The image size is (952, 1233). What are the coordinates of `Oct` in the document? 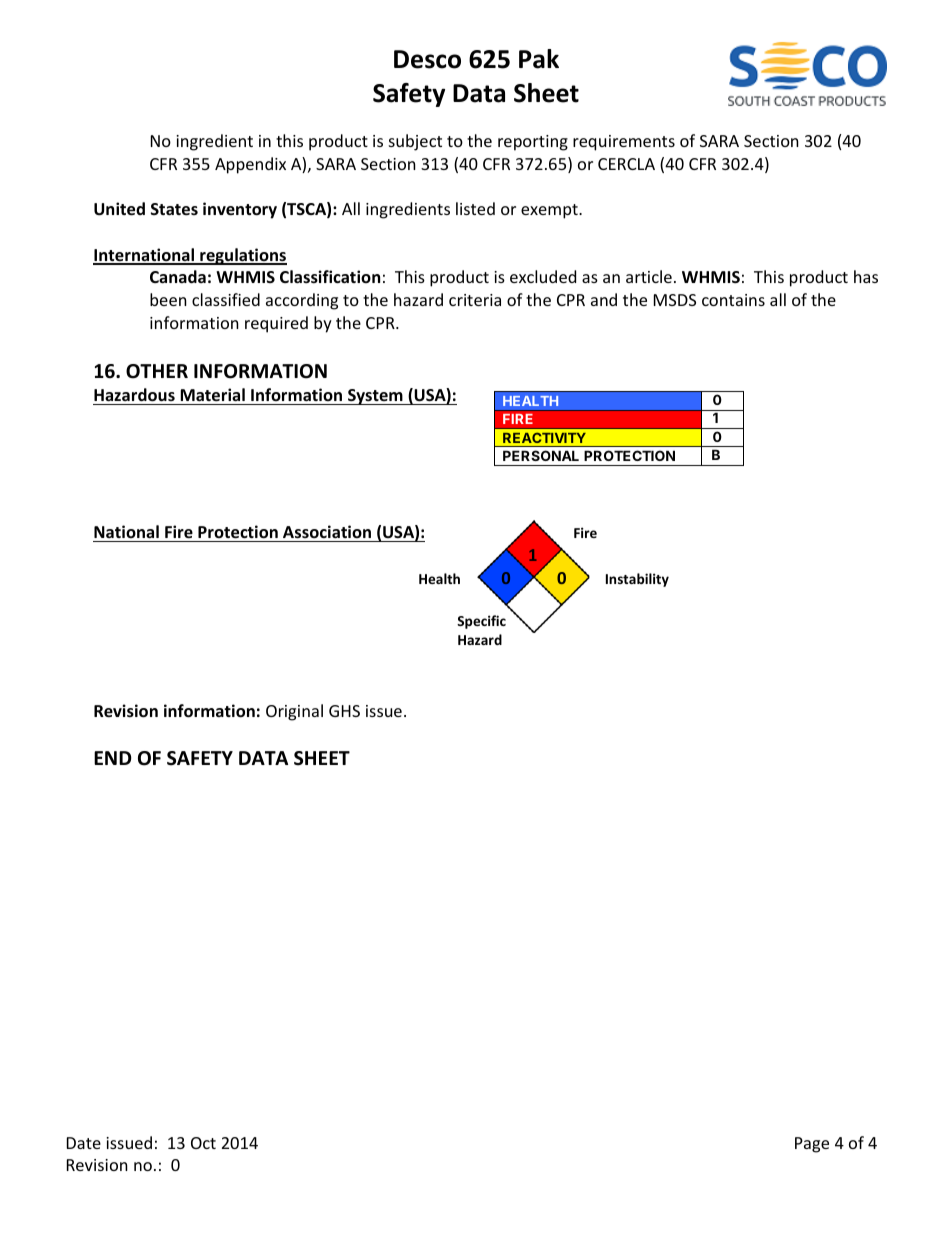 It's located at (203, 1143).
